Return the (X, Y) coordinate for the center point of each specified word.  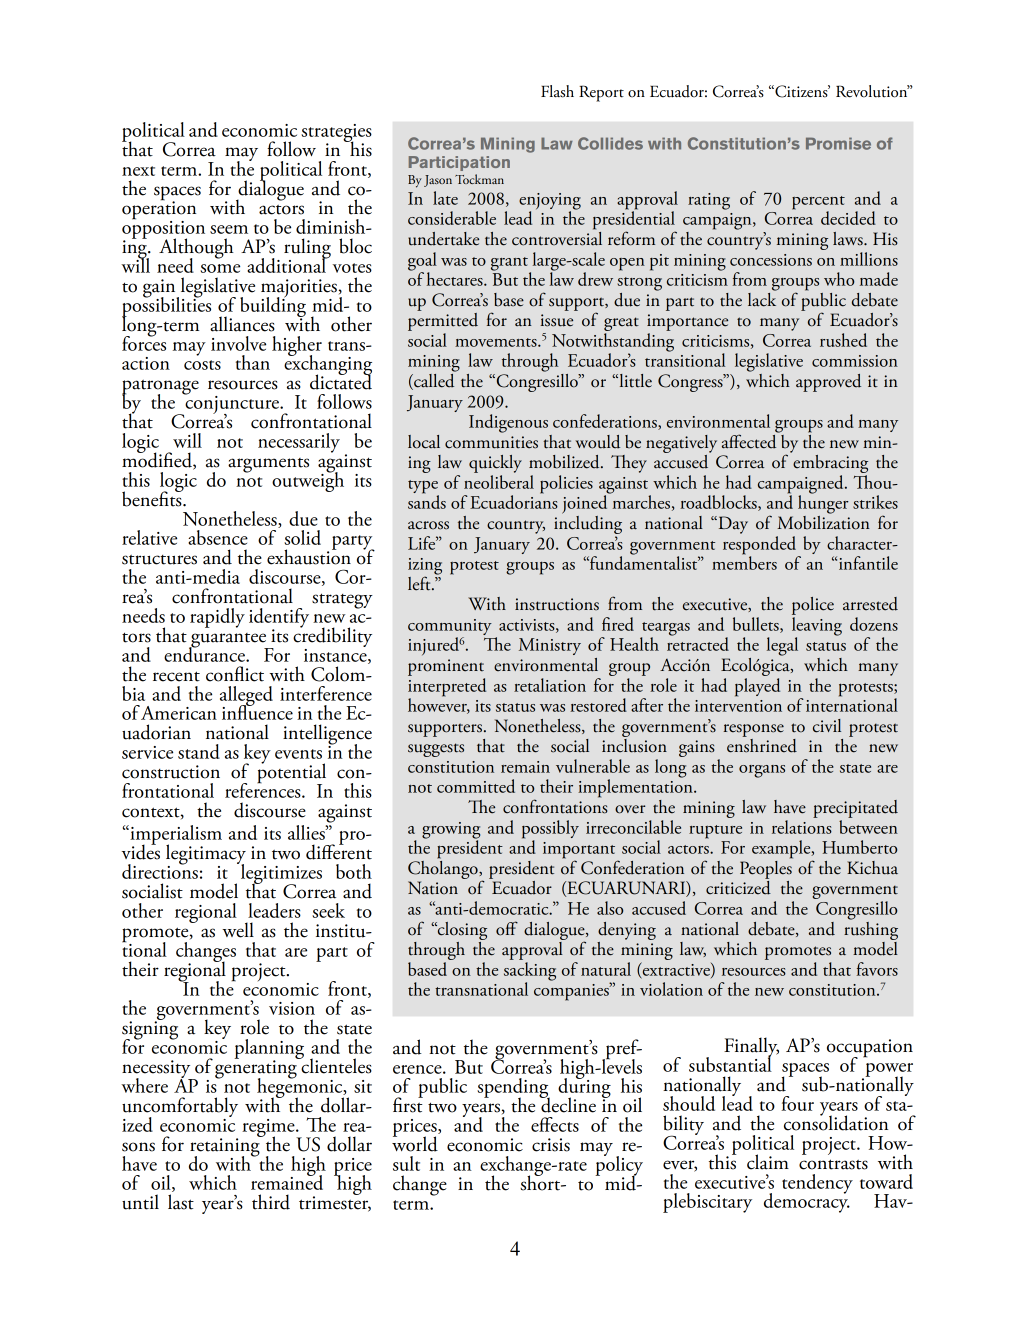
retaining (226, 1147)
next (138, 171)
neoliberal (499, 480)
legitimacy (206, 855)
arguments (268, 465)
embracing (829, 464)
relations (802, 825)
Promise (838, 143)
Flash (557, 91)
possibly (550, 830)
